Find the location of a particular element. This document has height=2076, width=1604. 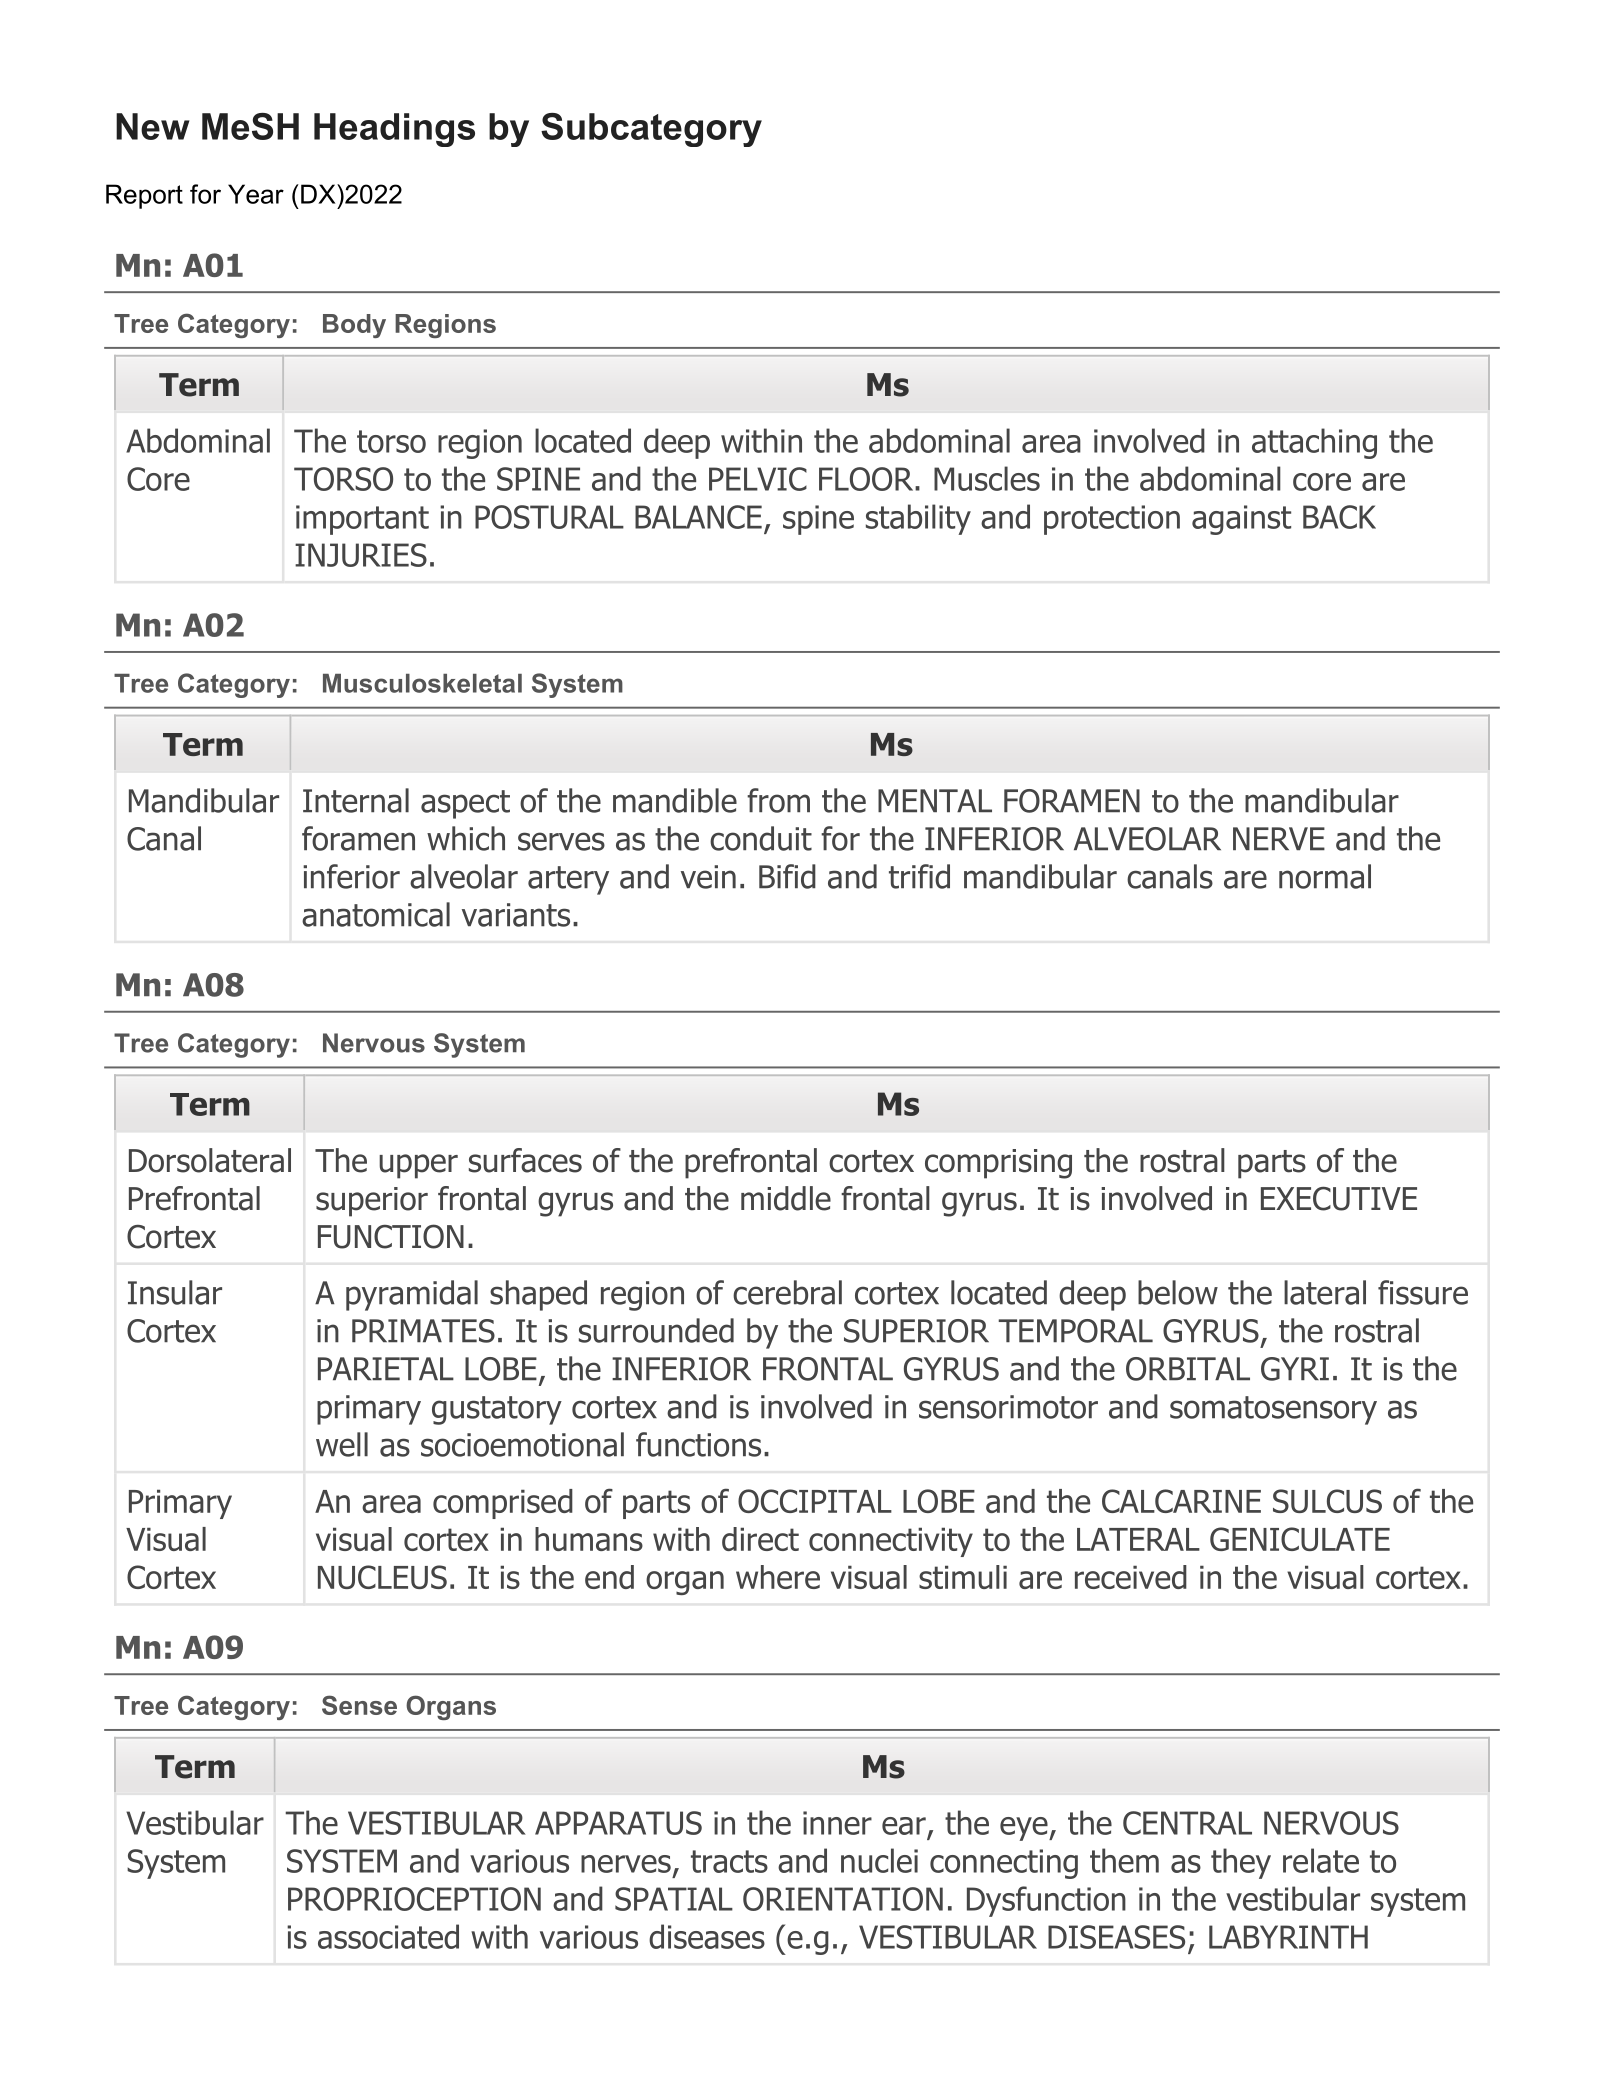

associated is located at coordinates (388, 1936).
